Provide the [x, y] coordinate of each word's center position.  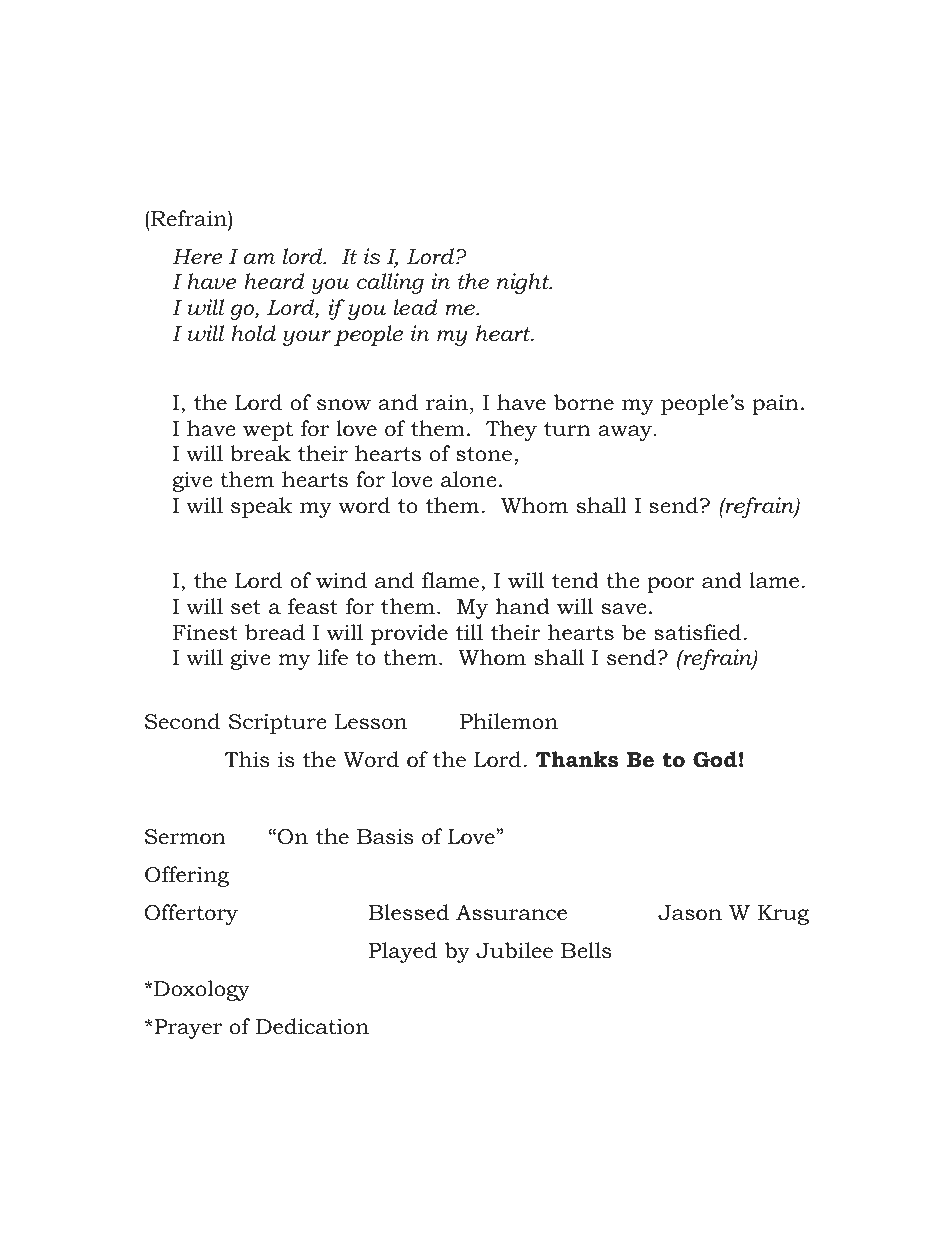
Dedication [312, 1026]
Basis [385, 837]
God [715, 759]
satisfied [697, 632]
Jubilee [514, 950]
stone [484, 454]
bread [275, 632]
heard [274, 281]
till [469, 632]
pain [775, 404]
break [260, 453]
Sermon [185, 837]
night [524, 283]
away [626, 433]
